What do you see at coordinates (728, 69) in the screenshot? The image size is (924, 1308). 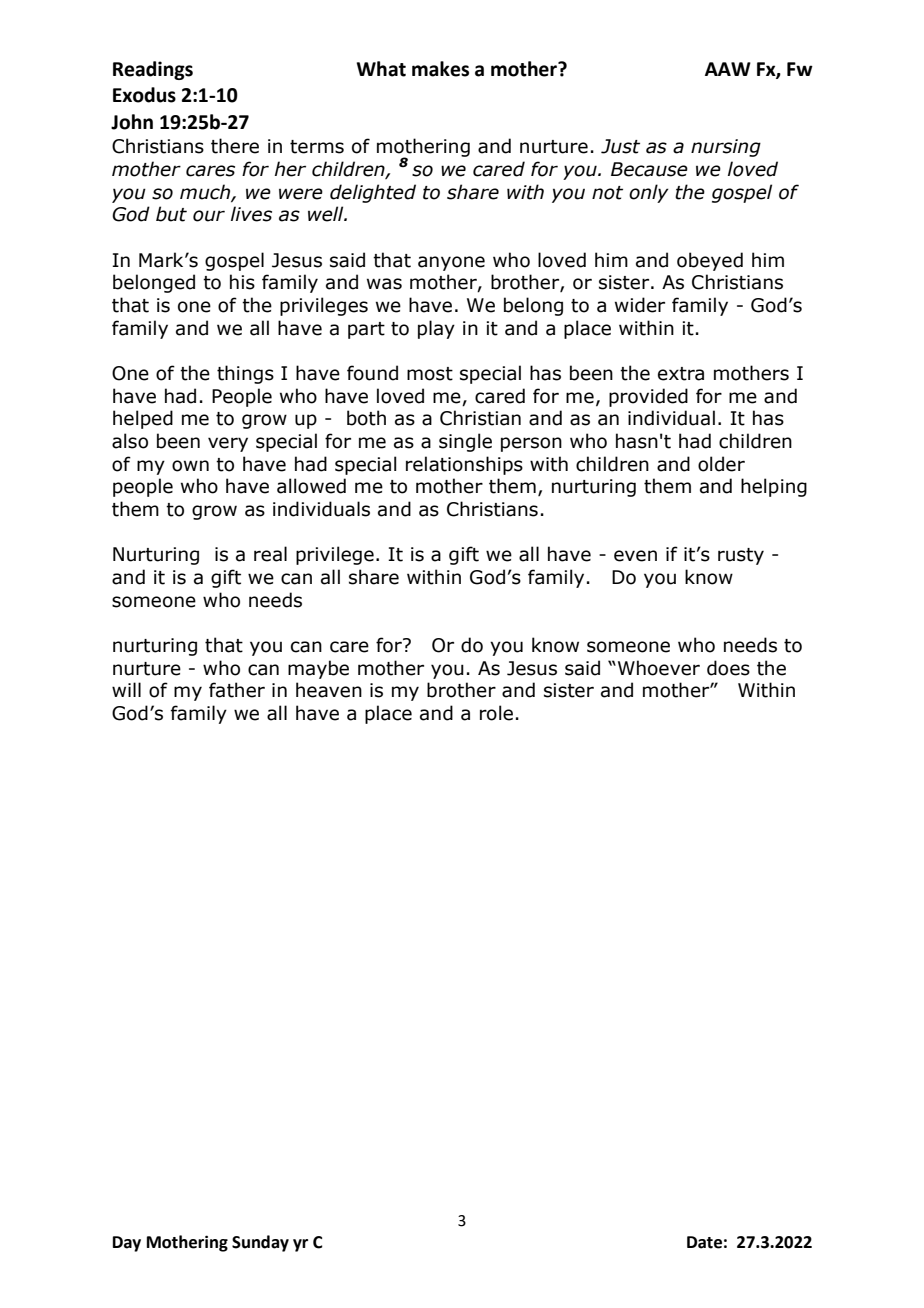 I see `AAW` at bounding box center [728, 69].
